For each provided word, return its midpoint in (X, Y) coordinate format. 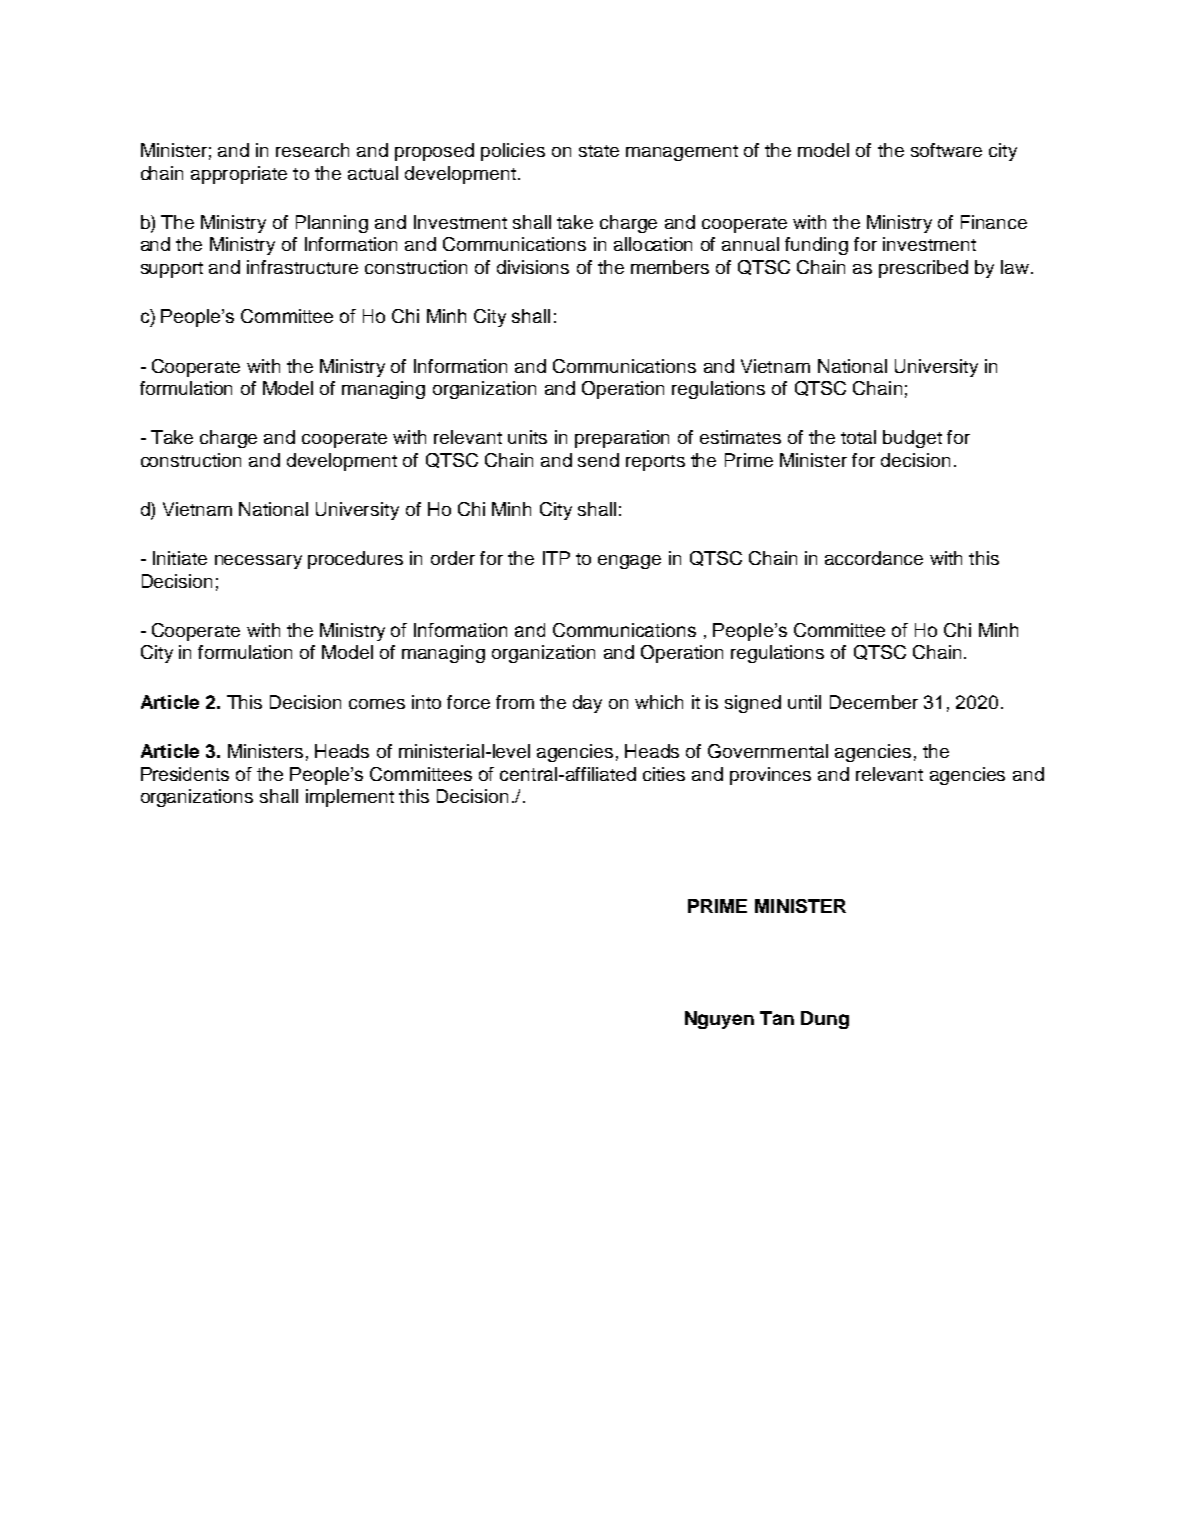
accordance (874, 558)
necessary (258, 562)
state (599, 151)
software (946, 150)
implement (350, 798)
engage (629, 562)
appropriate (239, 175)
